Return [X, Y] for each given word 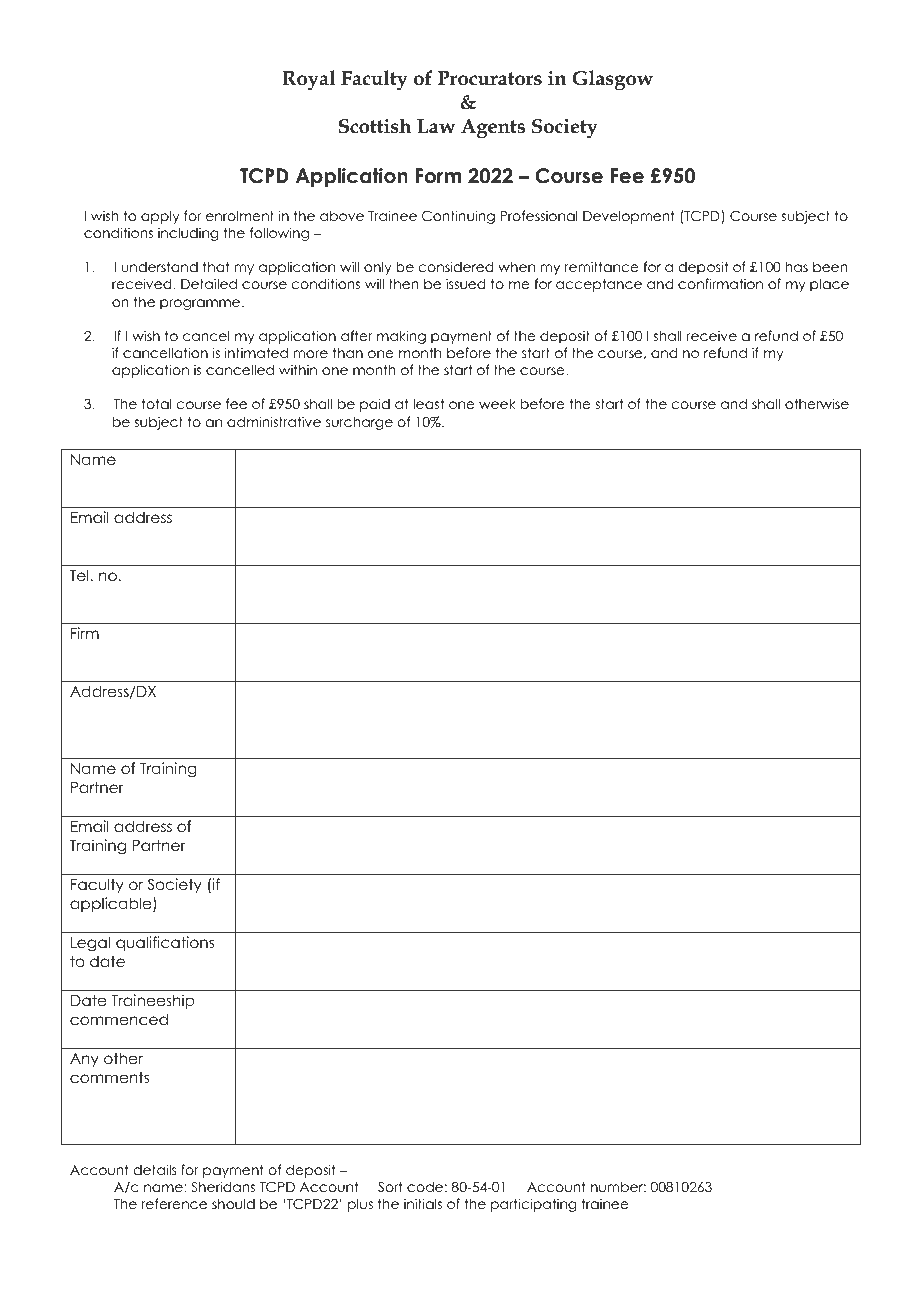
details [155, 1169]
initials [423, 1203]
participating [533, 1205]
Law [436, 126]
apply [160, 217]
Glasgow [612, 80]
